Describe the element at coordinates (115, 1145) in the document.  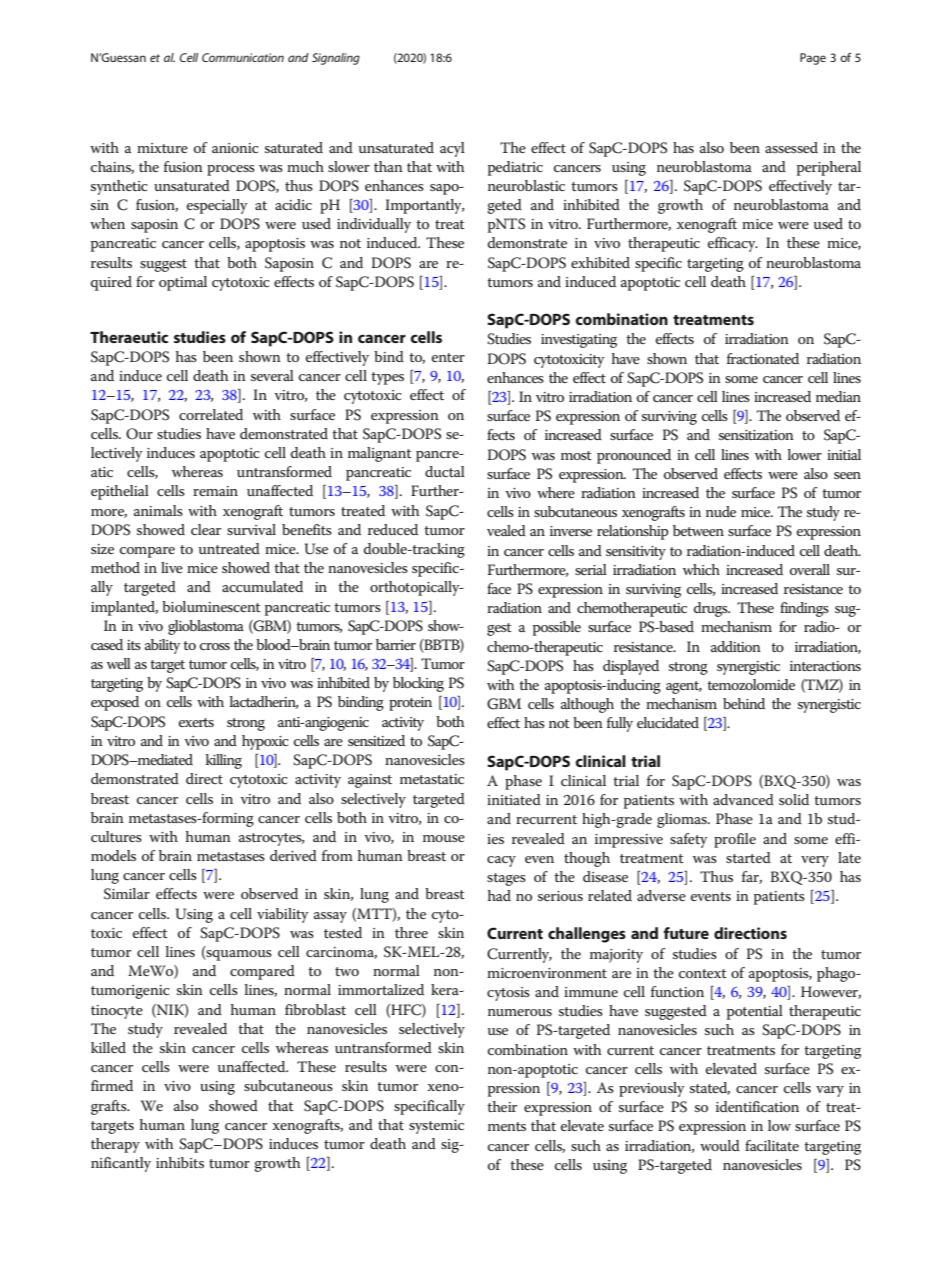
I see `therapy` at that location.
